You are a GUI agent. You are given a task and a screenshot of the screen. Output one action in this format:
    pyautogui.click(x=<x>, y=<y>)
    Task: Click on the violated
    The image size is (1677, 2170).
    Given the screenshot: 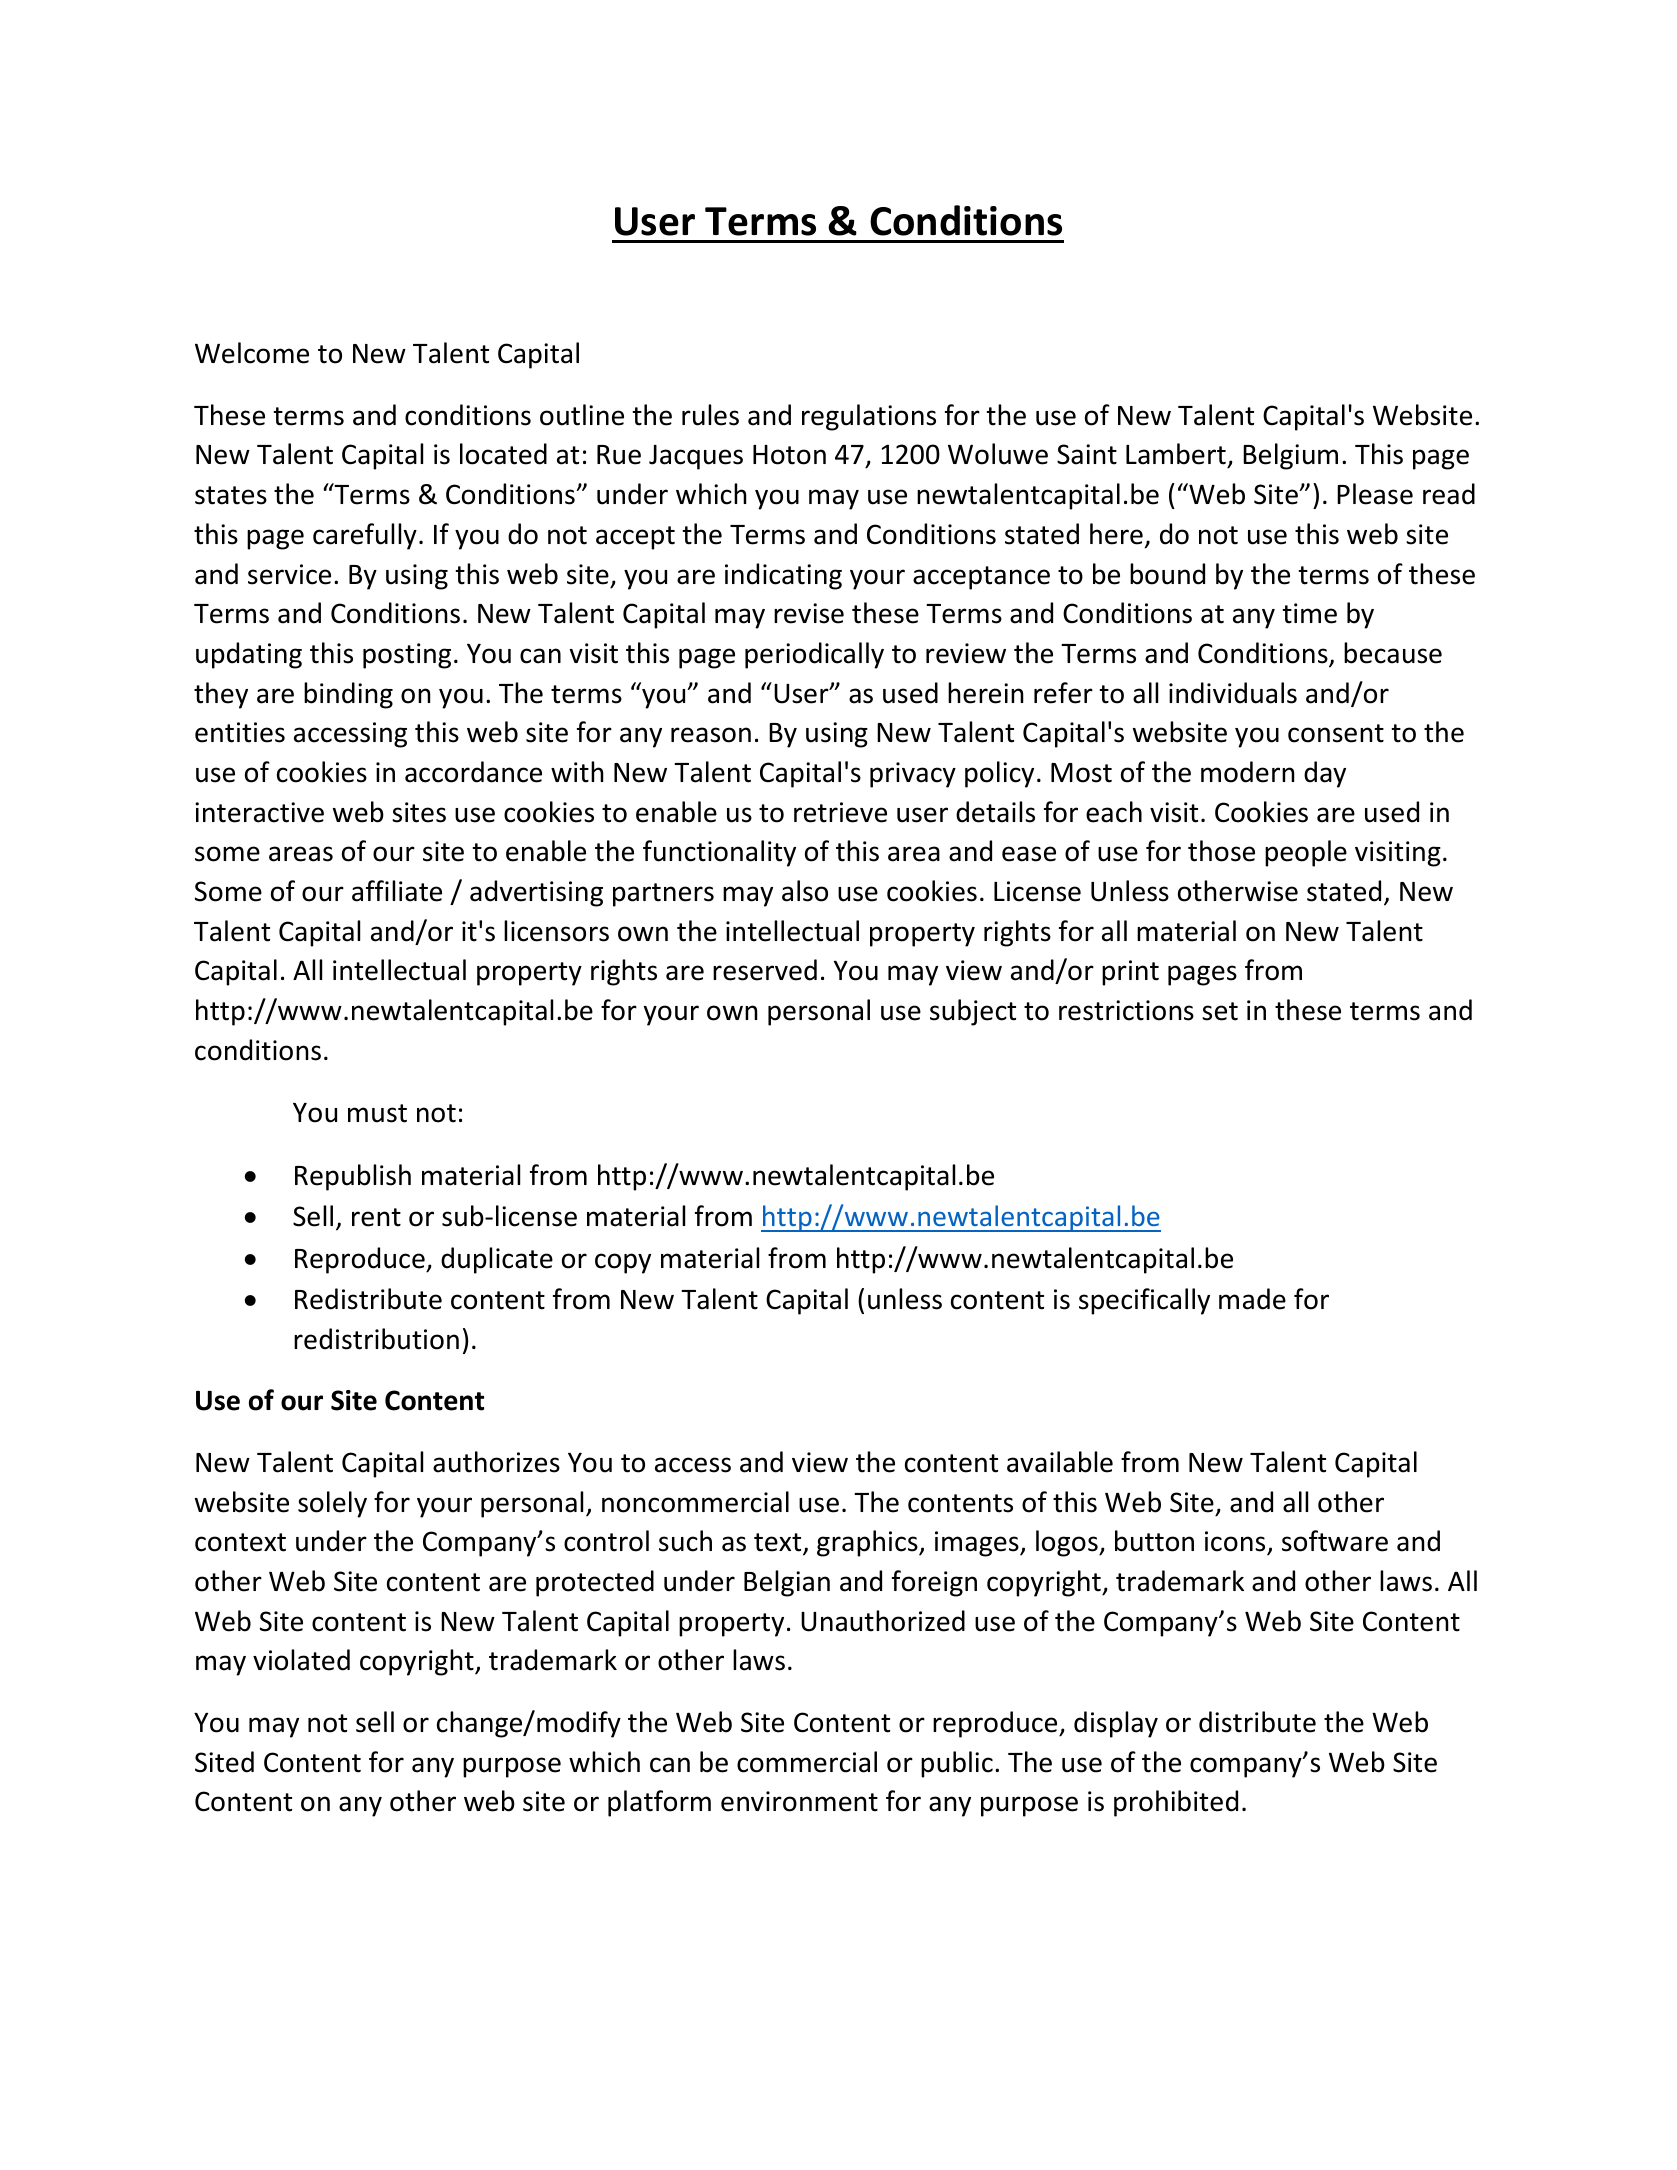 What is the action you would take?
    pyautogui.click(x=301, y=1660)
